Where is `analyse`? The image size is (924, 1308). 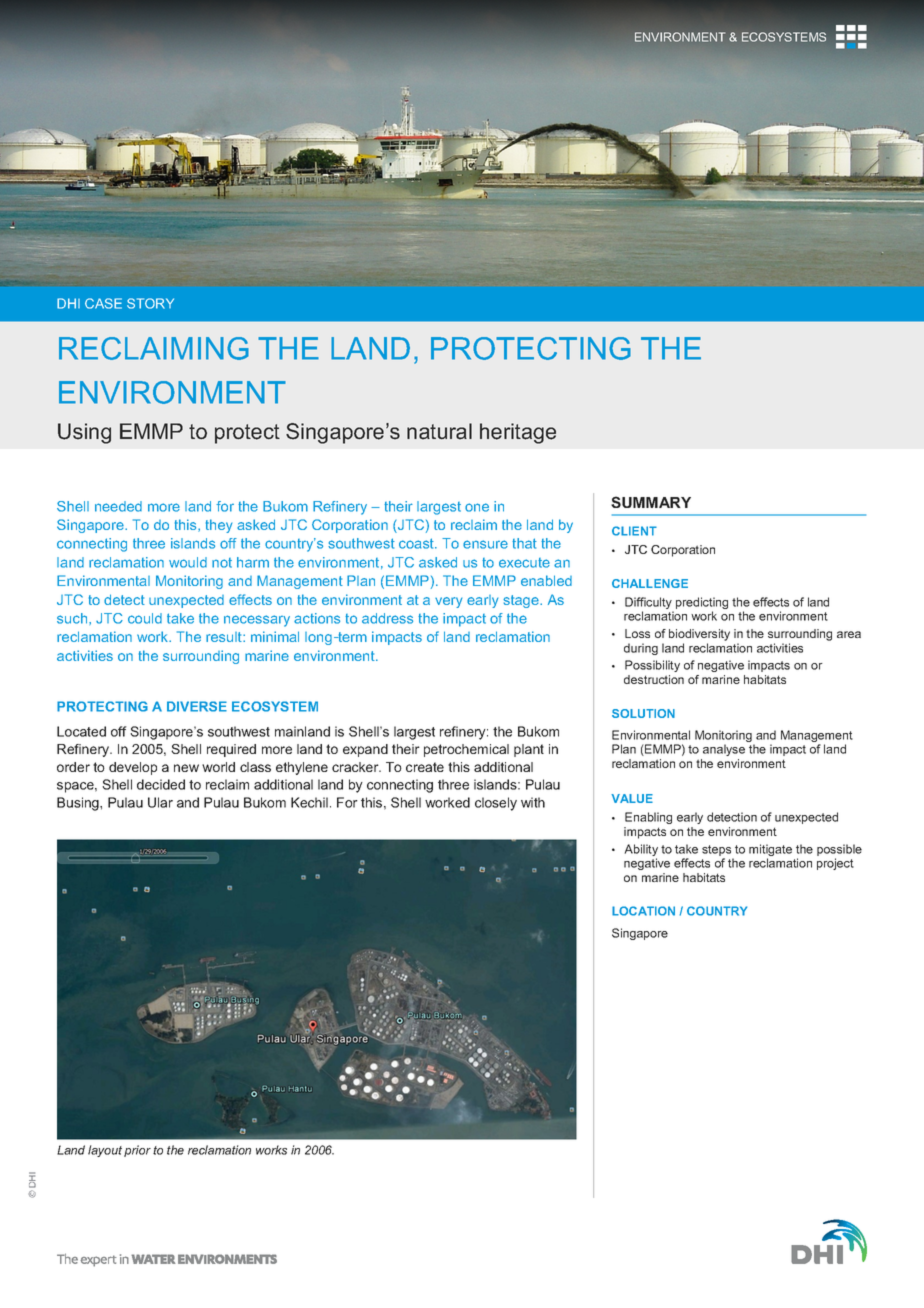
analyse is located at coordinates (724, 750).
